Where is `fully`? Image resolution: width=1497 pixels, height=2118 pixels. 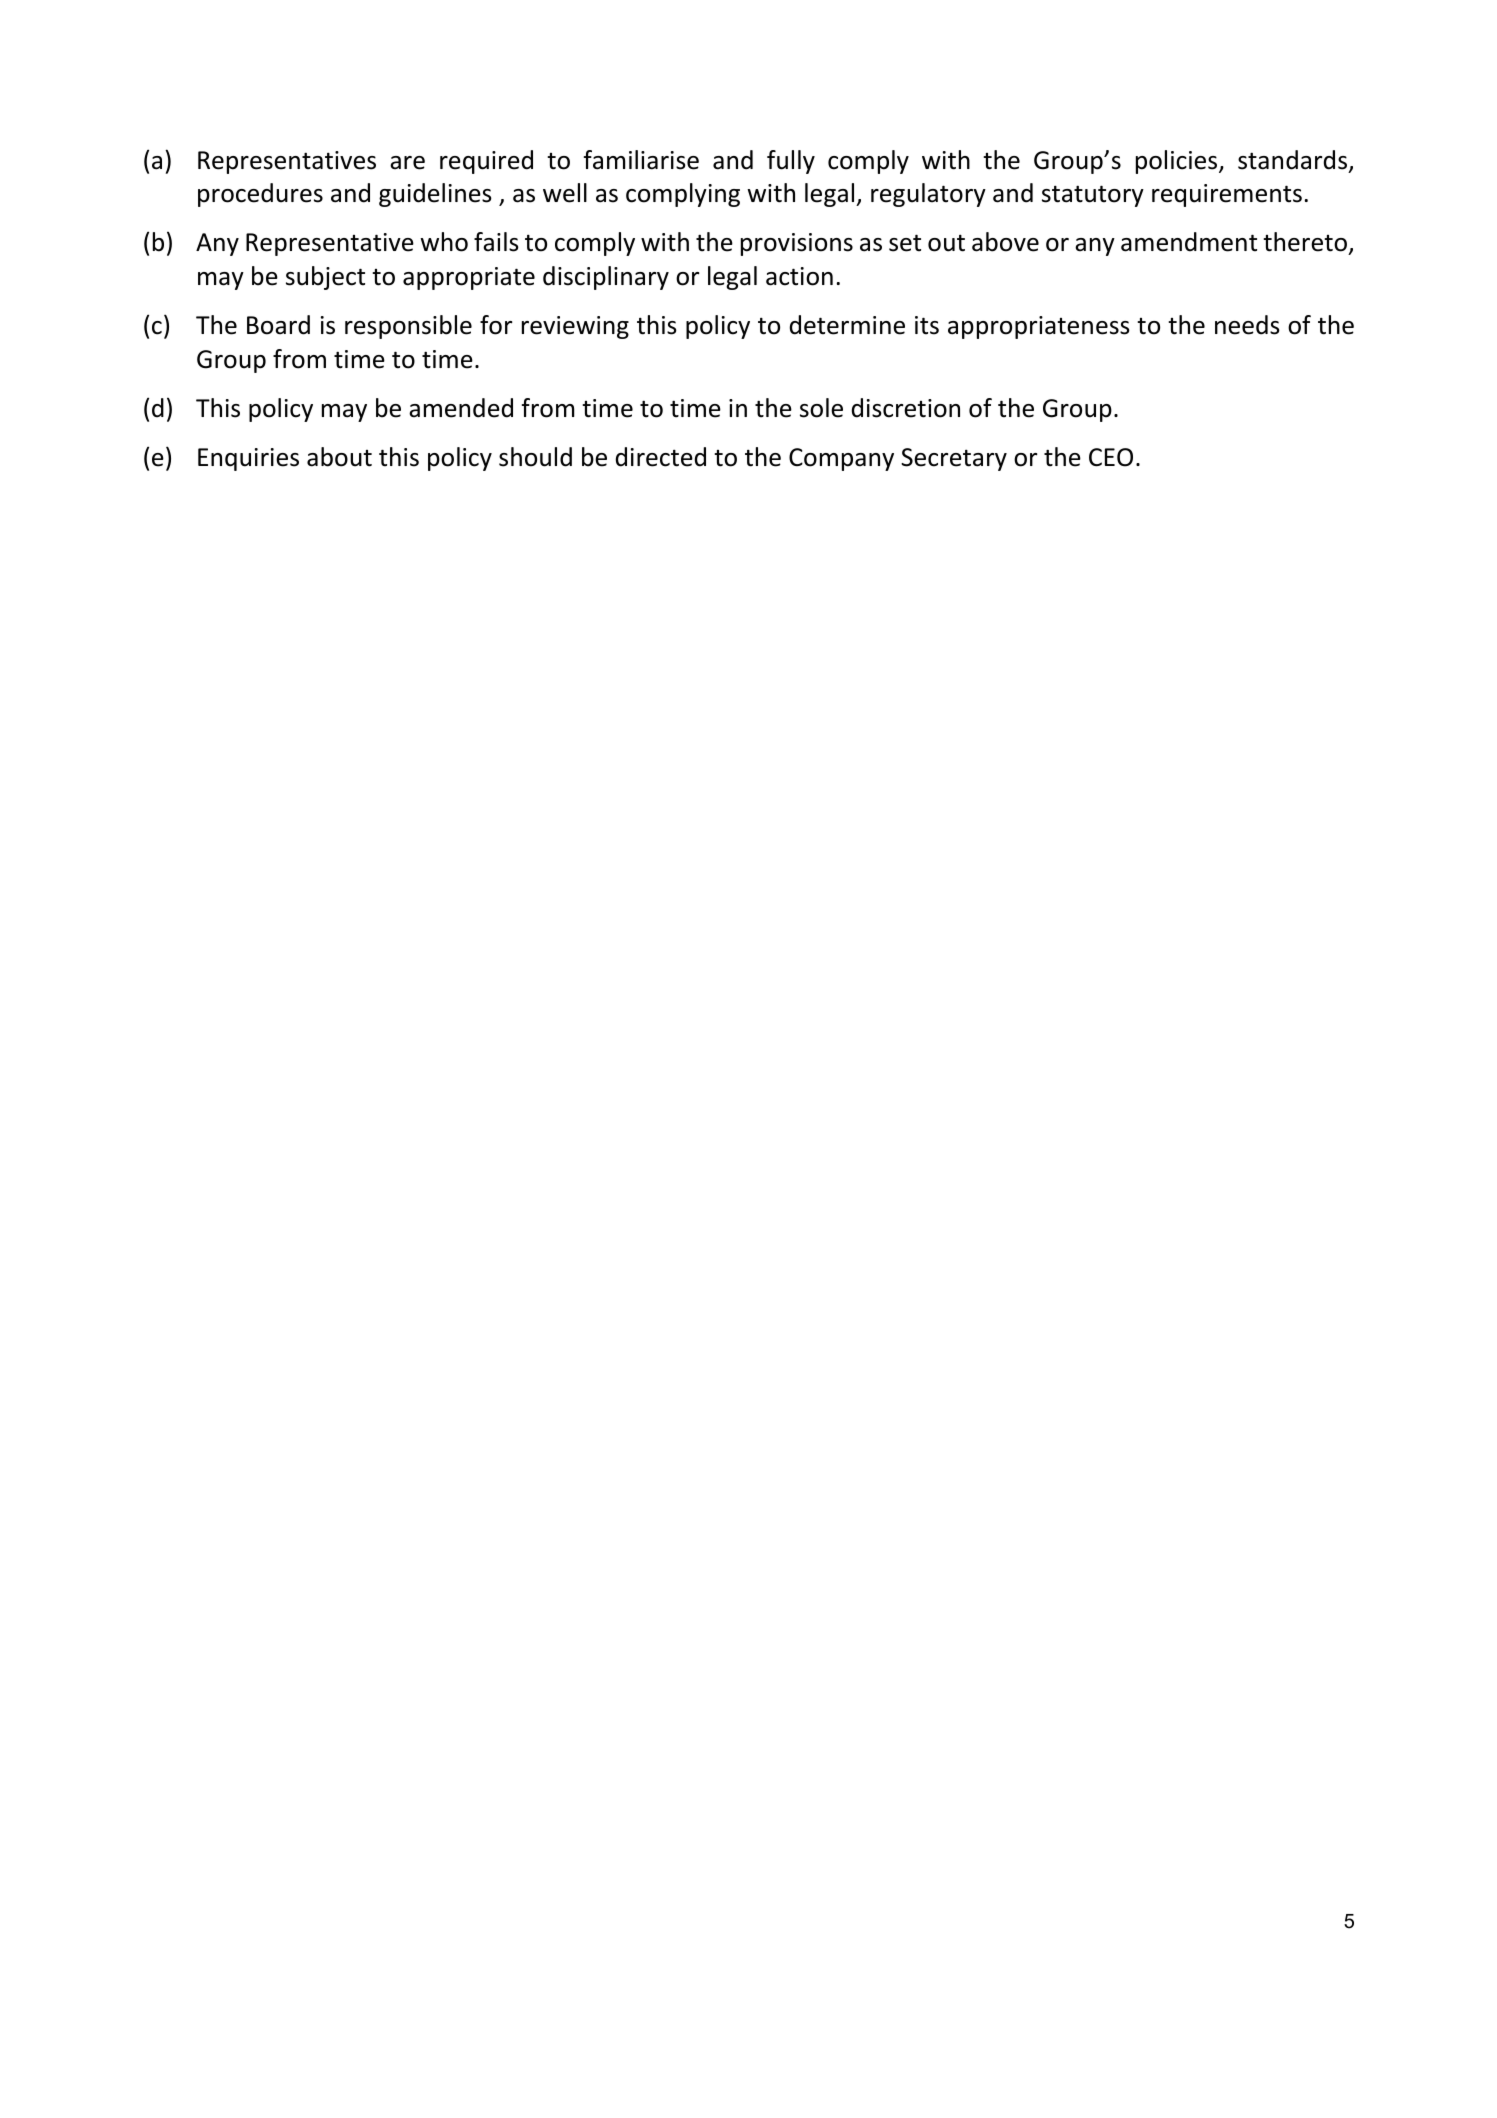
fully is located at coordinates (791, 162).
